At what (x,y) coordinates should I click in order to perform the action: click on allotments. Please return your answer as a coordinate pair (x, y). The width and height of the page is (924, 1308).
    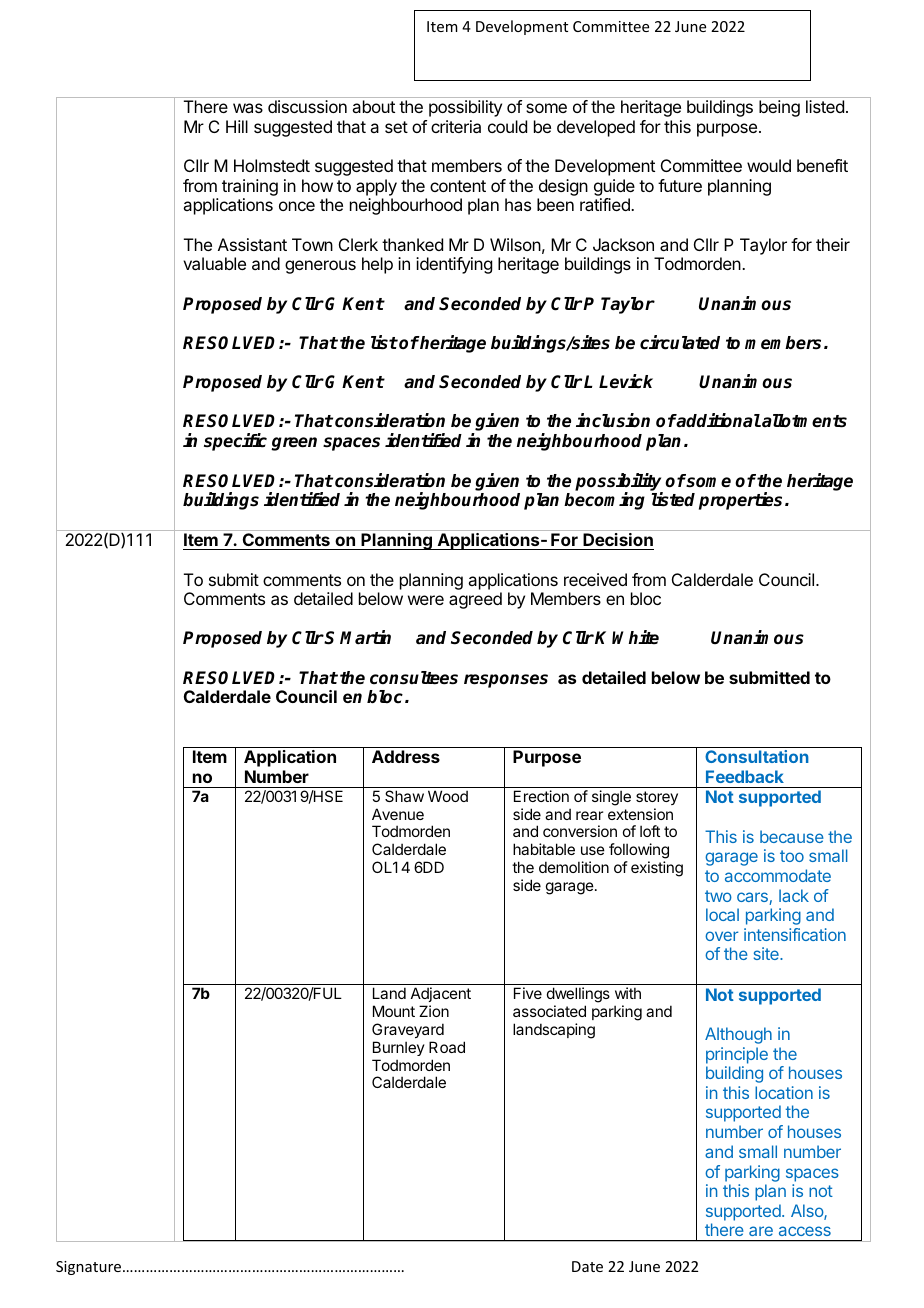
    Looking at the image, I should click on (803, 421).
